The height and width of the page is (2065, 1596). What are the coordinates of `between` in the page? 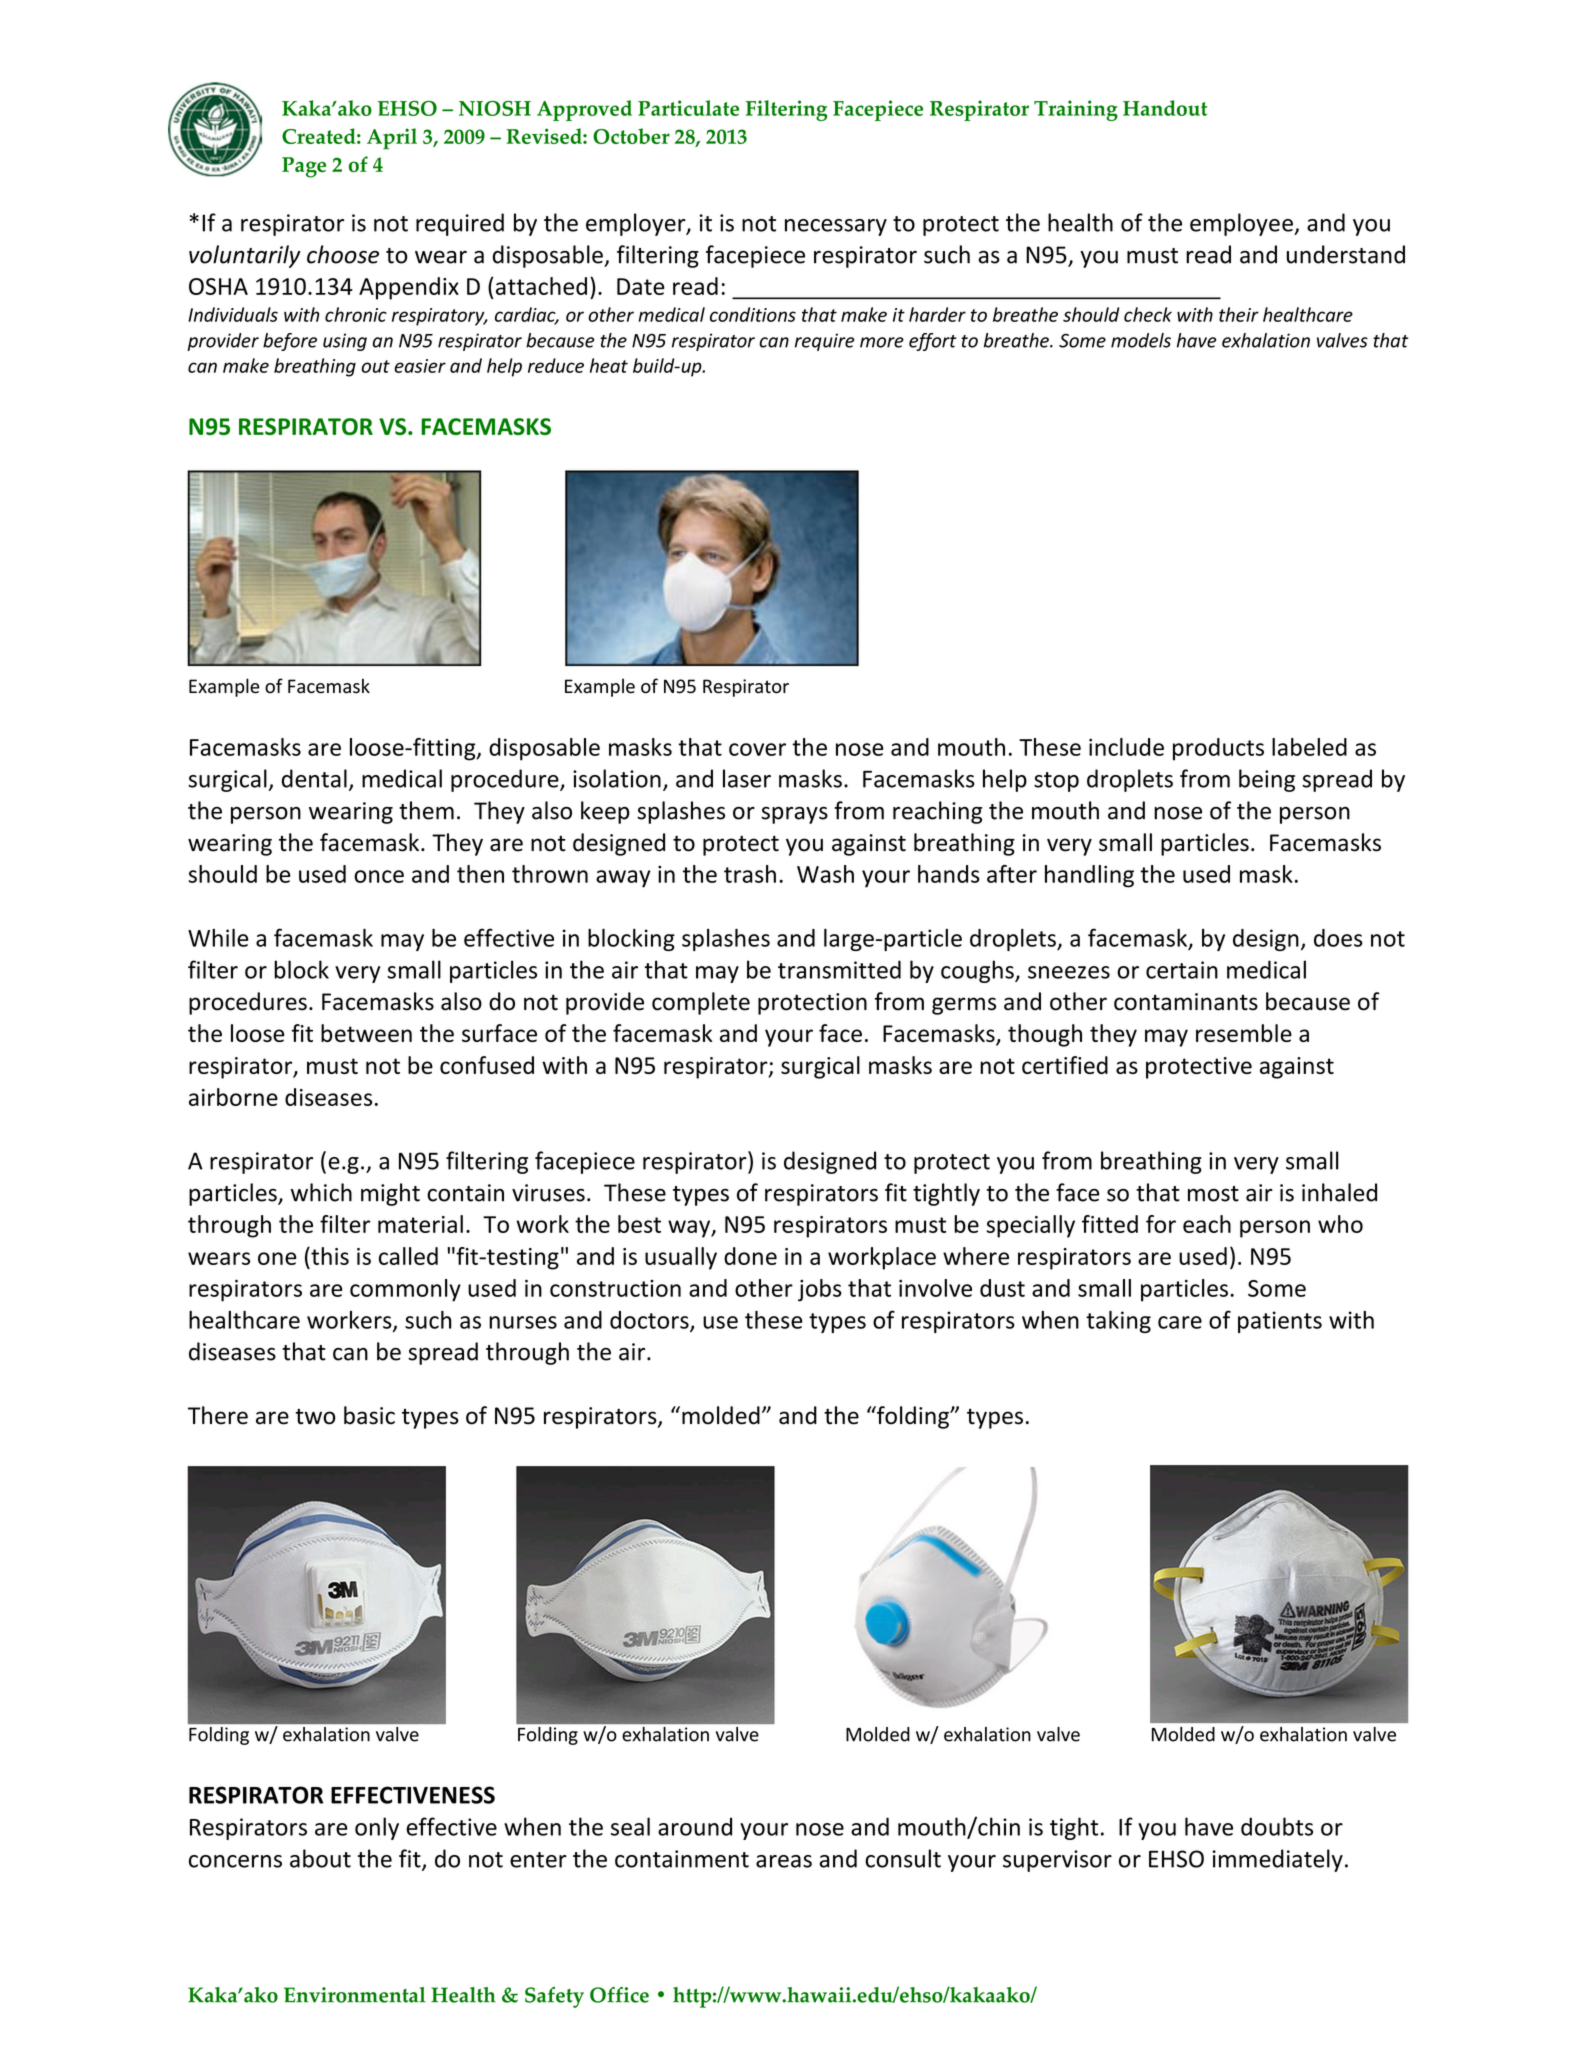 It's located at (366, 1033).
